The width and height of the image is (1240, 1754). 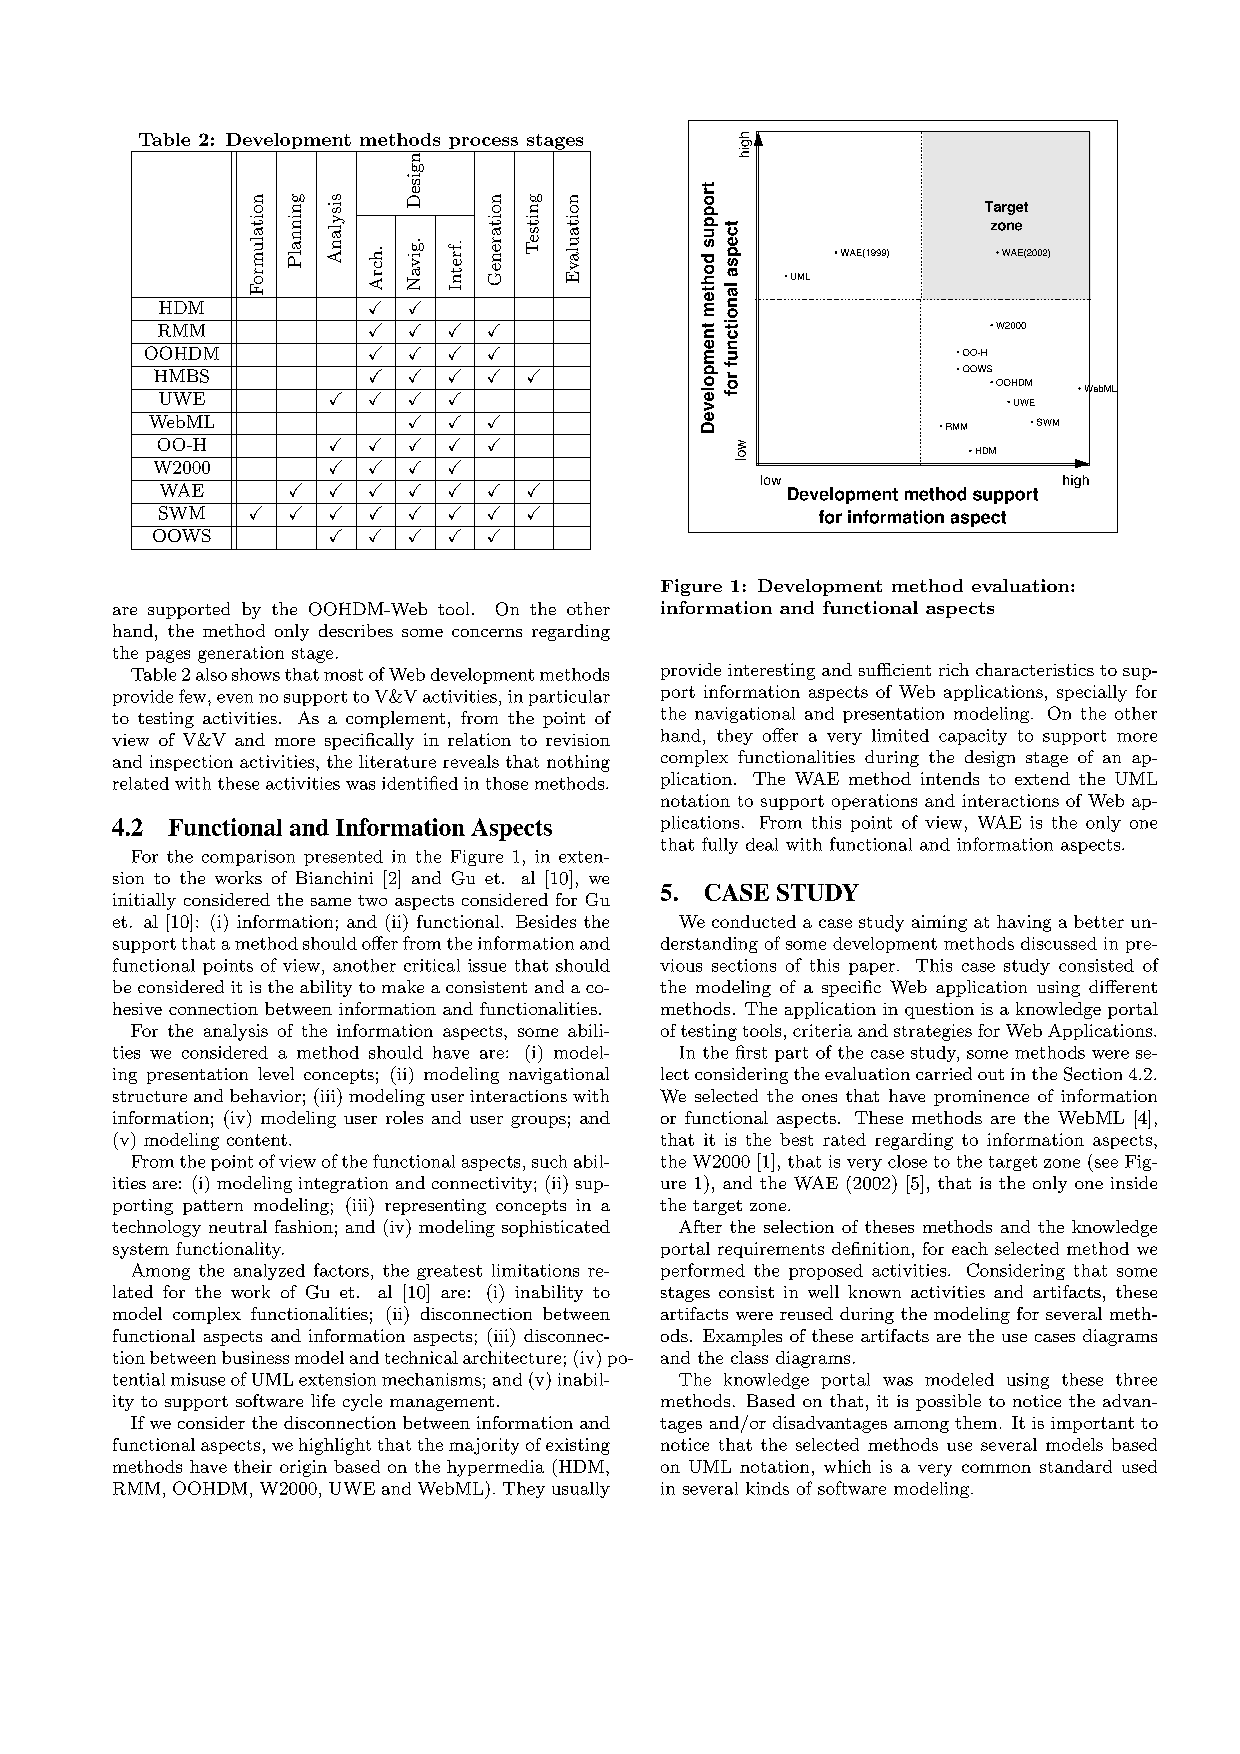 I want to click on intends, so click(x=950, y=778).
